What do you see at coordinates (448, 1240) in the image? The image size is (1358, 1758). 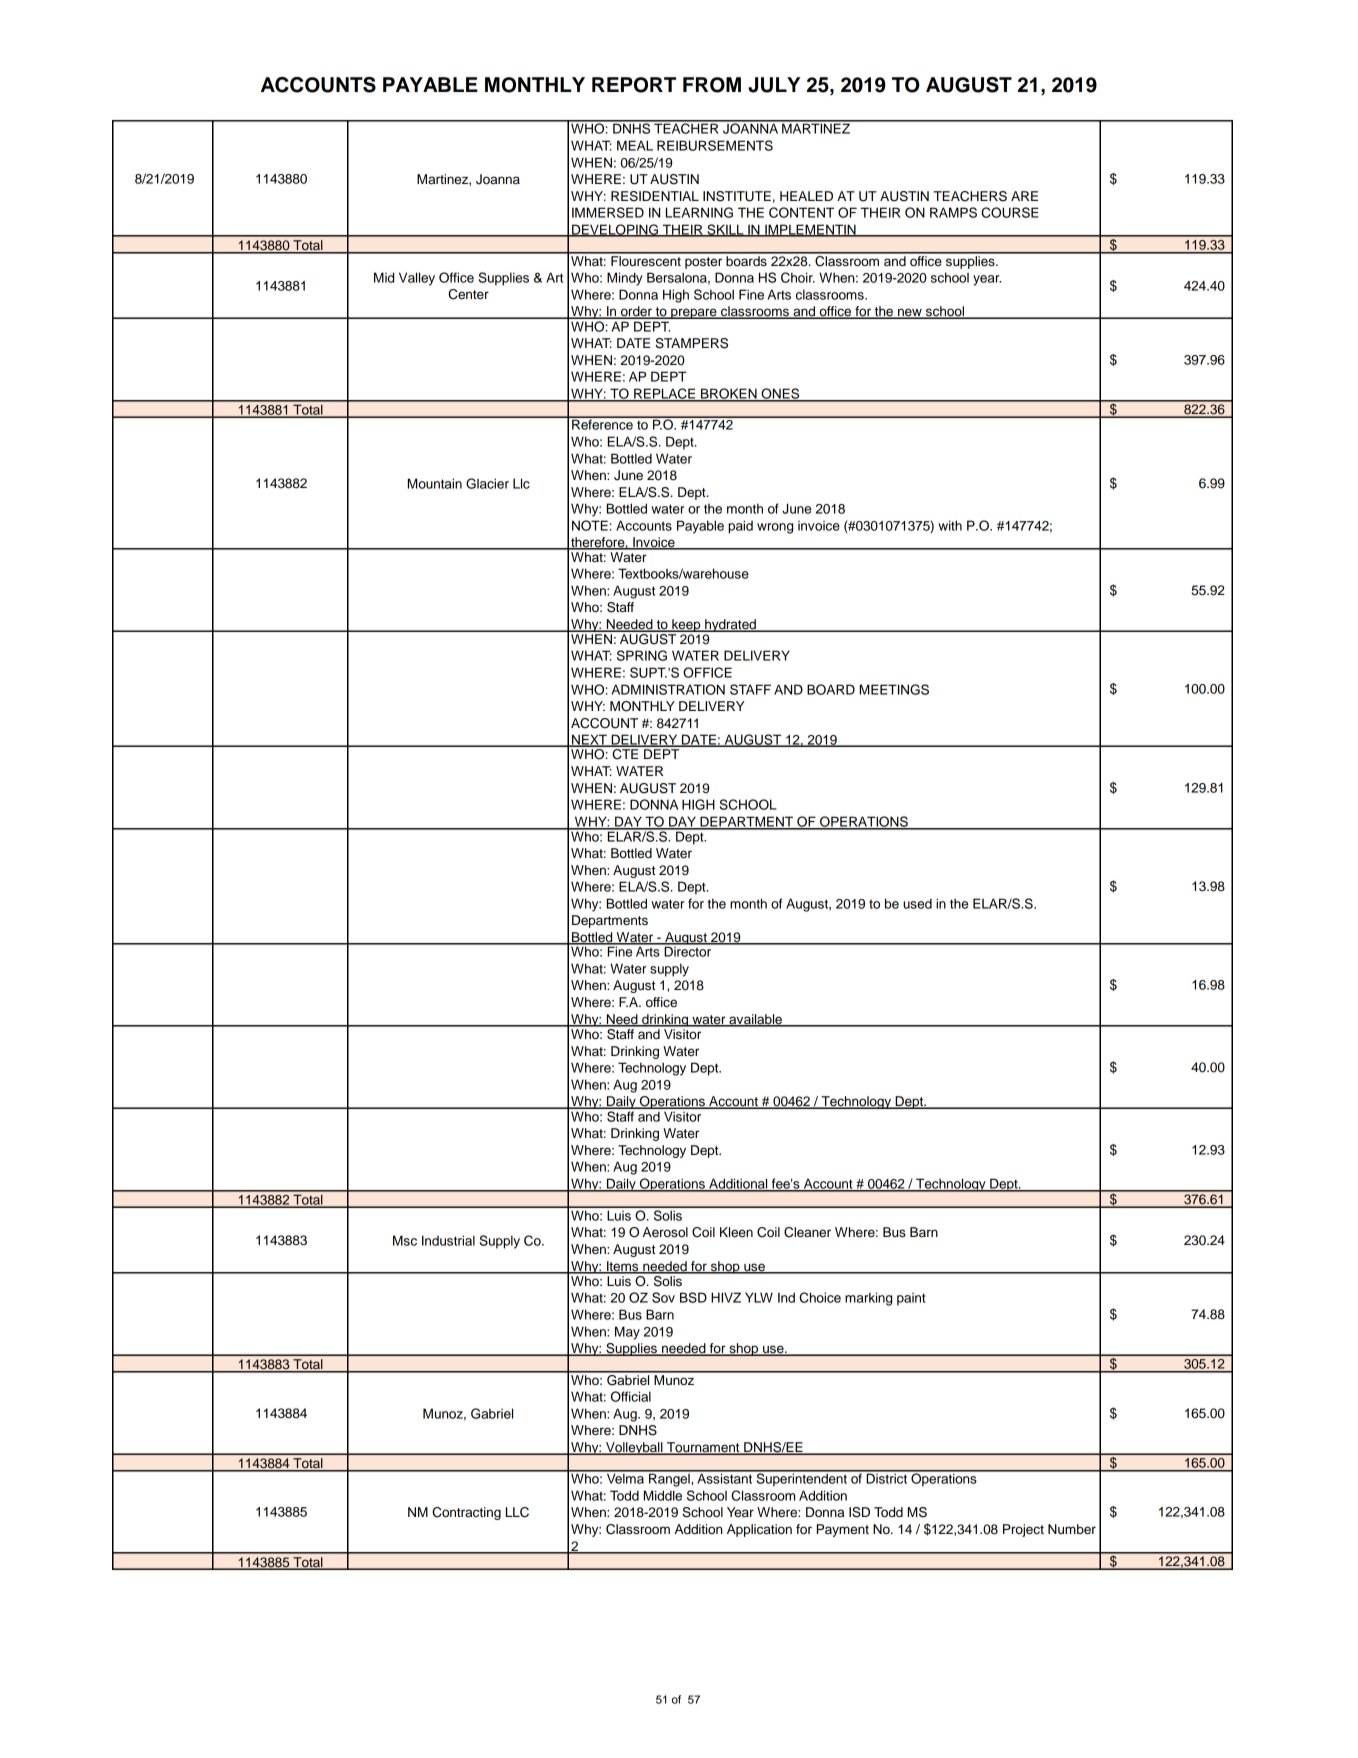 I see `Industrial` at bounding box center [448, 1240].
